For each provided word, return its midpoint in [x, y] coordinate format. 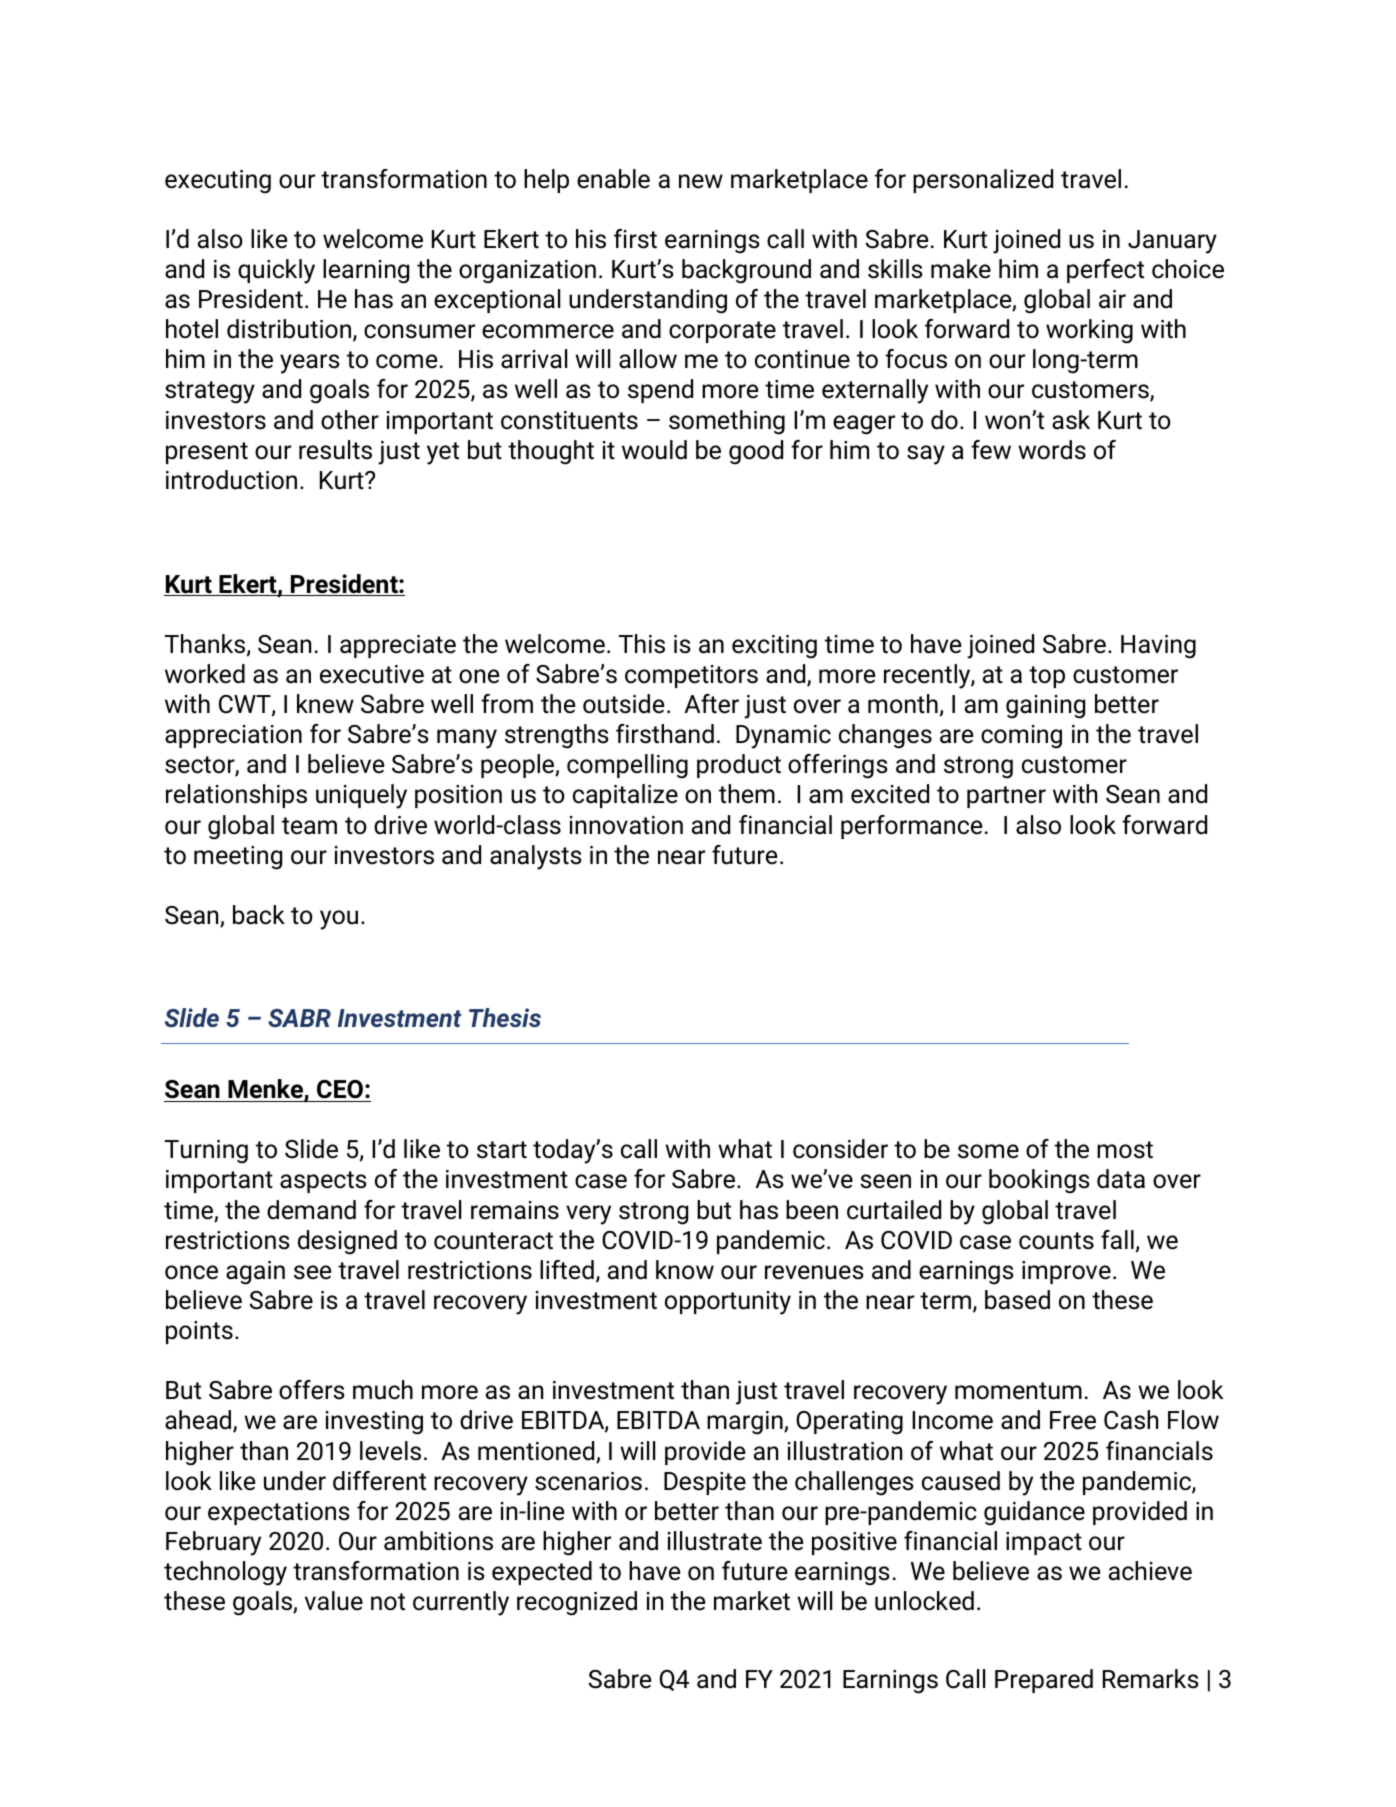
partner [1006, 797]
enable [613, 179]
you [339, 920]
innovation [626, 825]
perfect [1105, 271]
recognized [577, 1603]
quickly [276, 271]
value [334, 1601]
